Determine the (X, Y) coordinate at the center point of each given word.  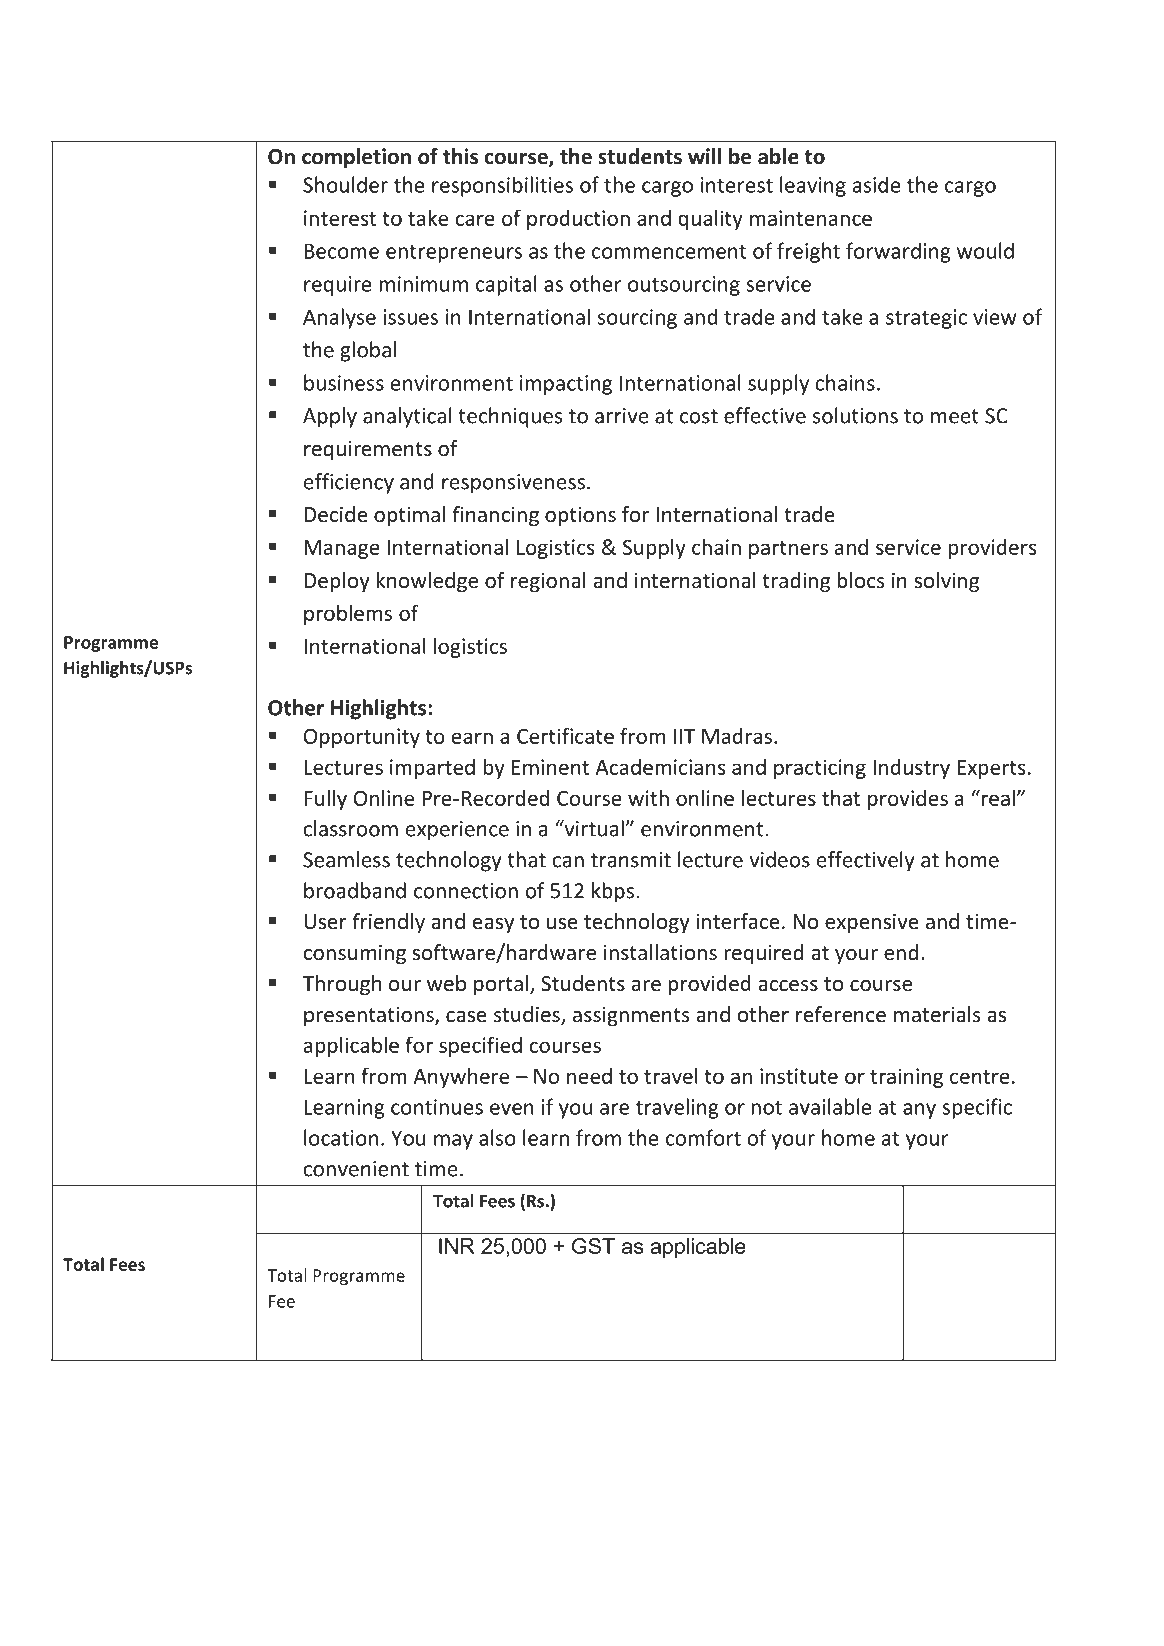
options (580, 516)
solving (946, 582)
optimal (409, 516)
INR (457, 1246)
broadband (355, 890)
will (704, 156)
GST (593, 1246)
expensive (872, 923)
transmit (631, 860)
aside (877, 184)
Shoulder (345, 184)
